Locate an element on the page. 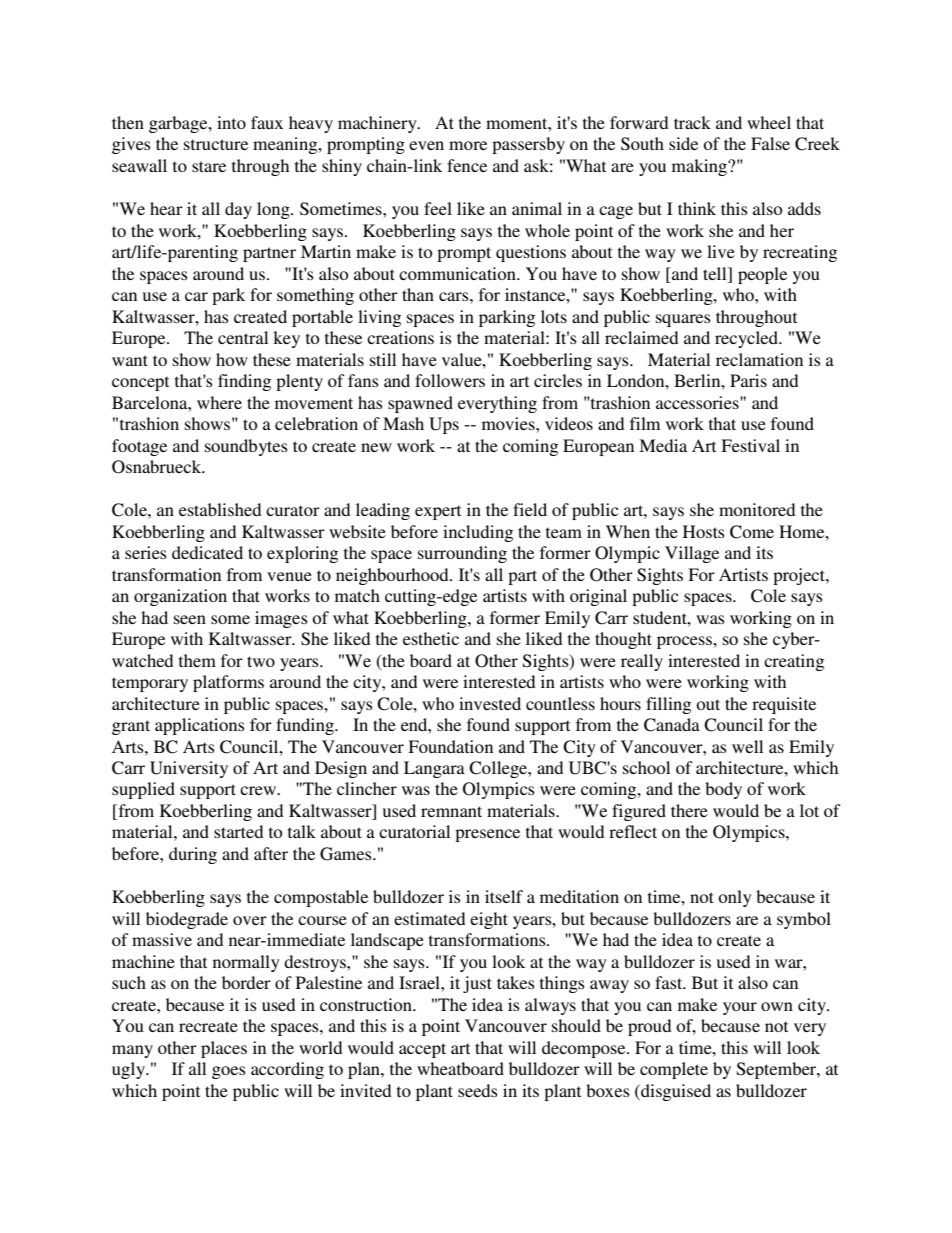 This page has height=1233, width=952. University is located at coordinates (189, 769).
